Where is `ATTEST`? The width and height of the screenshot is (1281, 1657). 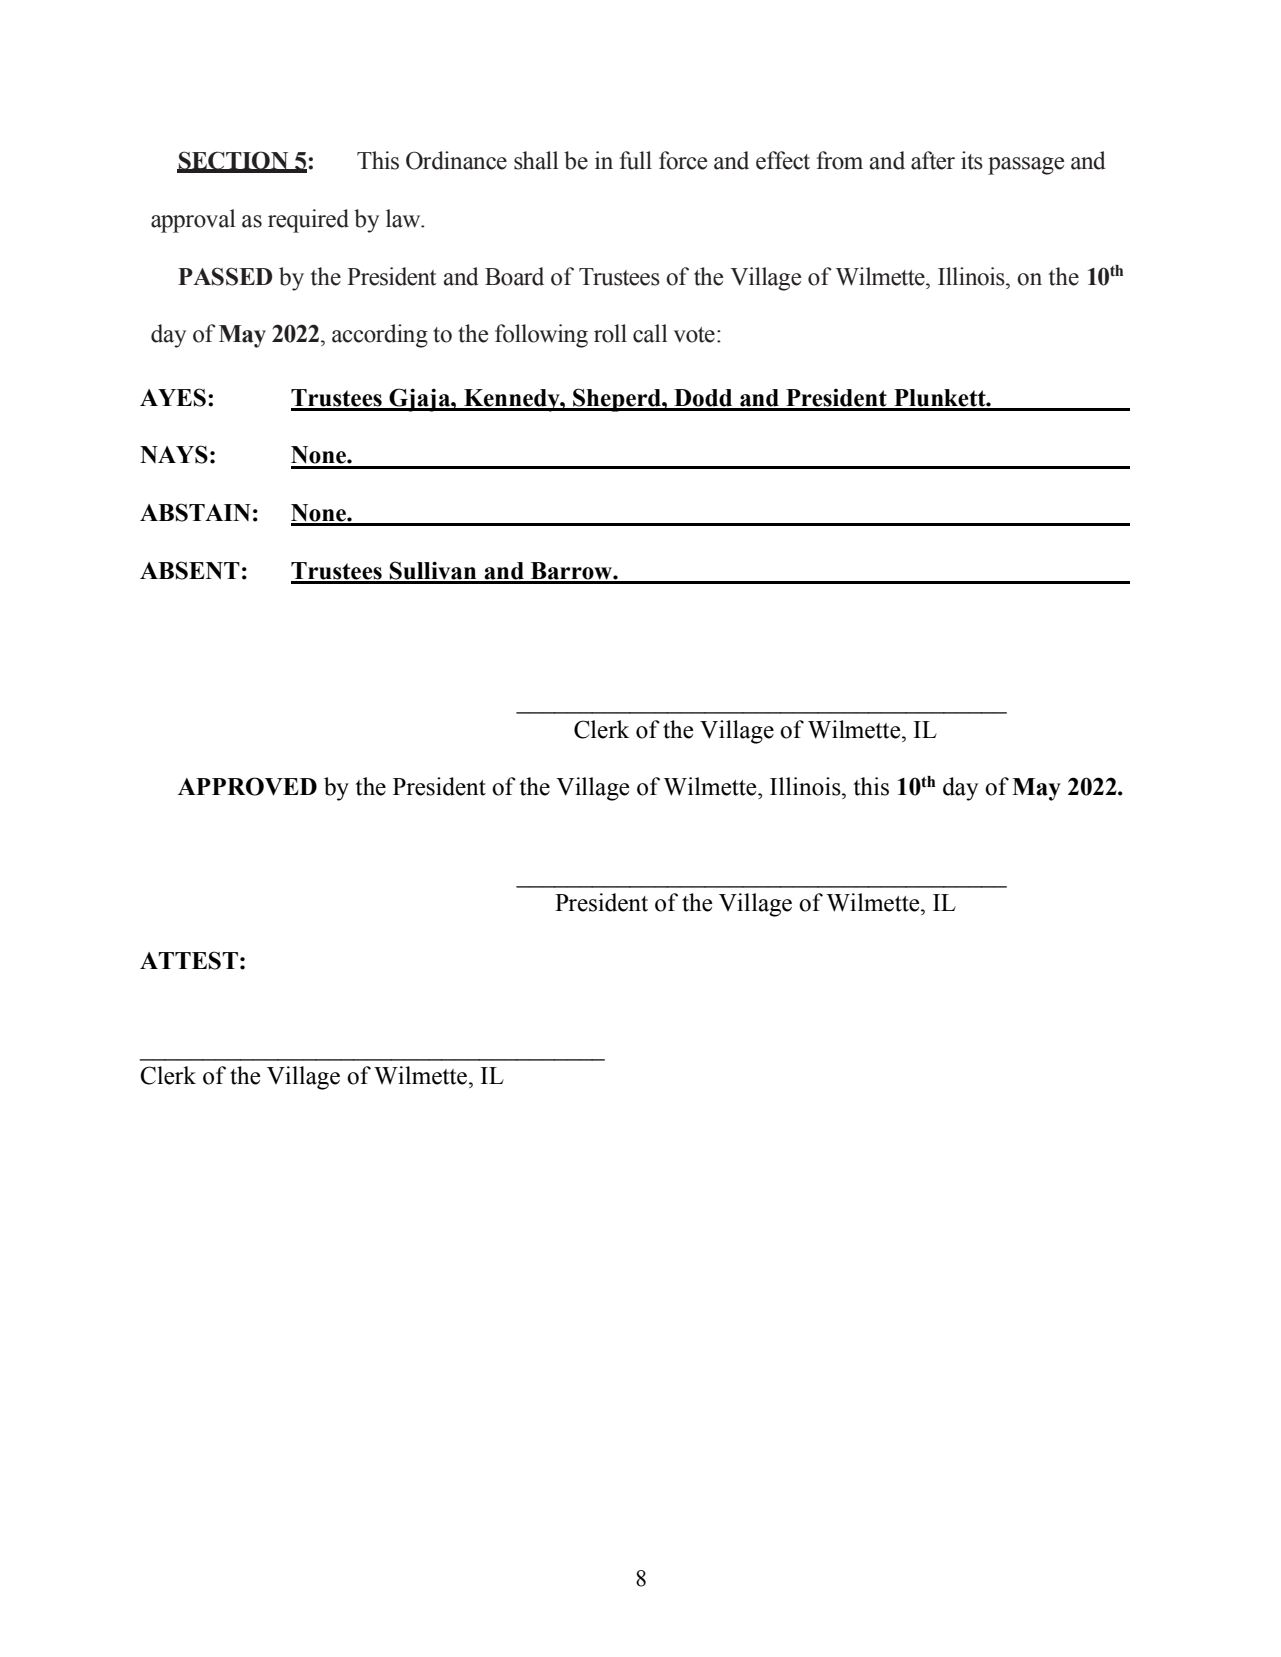
ATTEST is located at coordinates (189, 960).
